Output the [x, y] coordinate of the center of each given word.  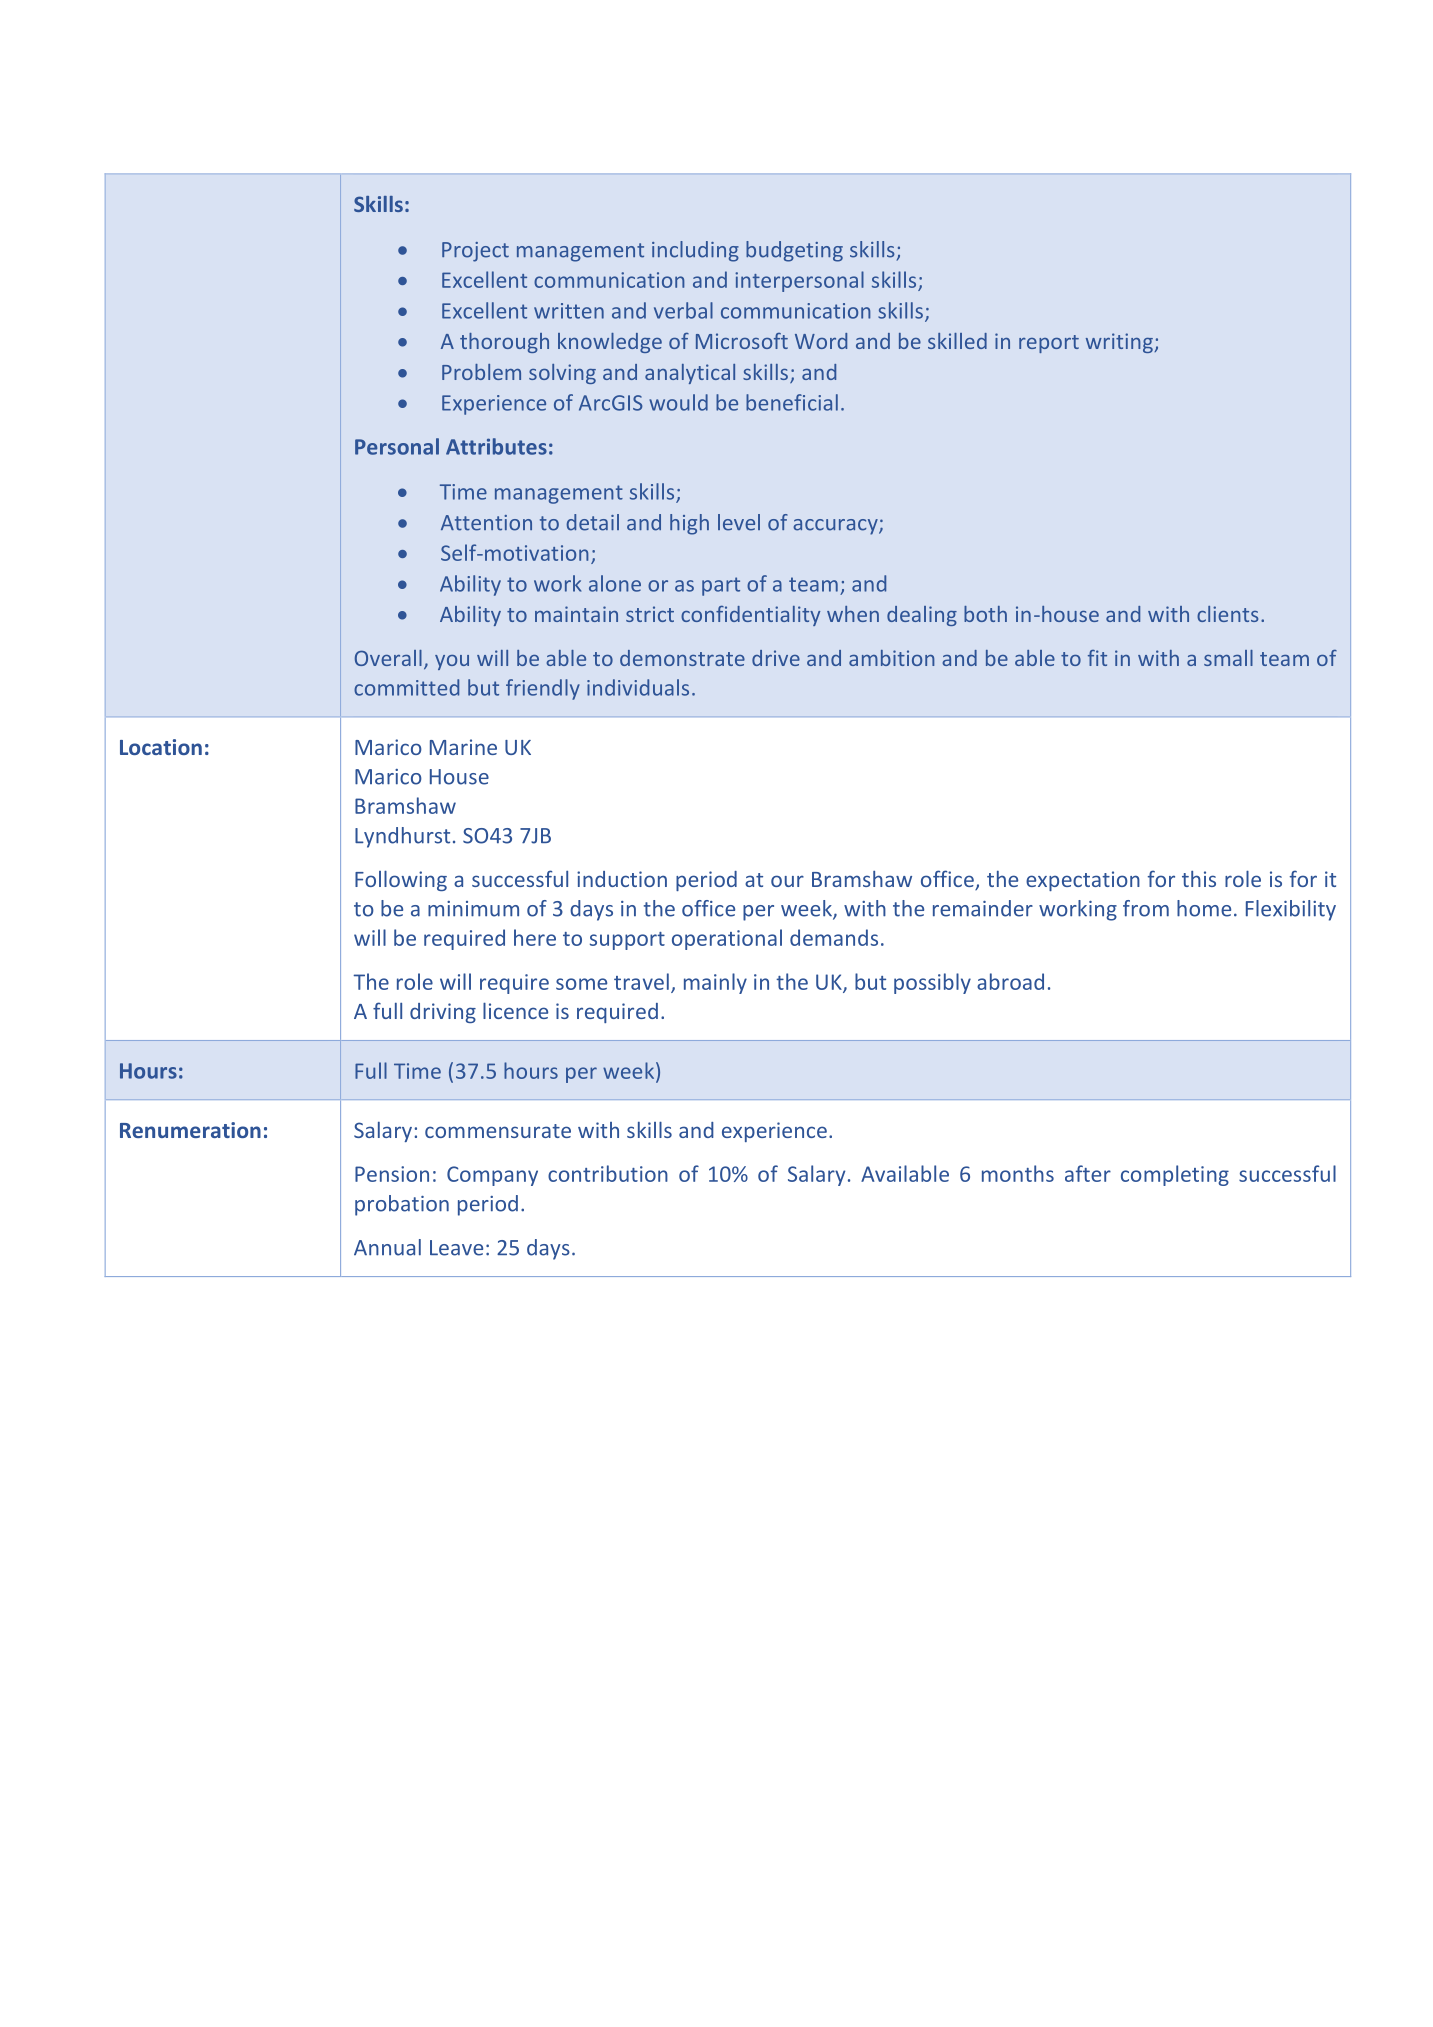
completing [1175, 1175]
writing [1120, 343]
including [695, 251]
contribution [608, 1173]
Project [475, 252]
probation [402, 1205]
